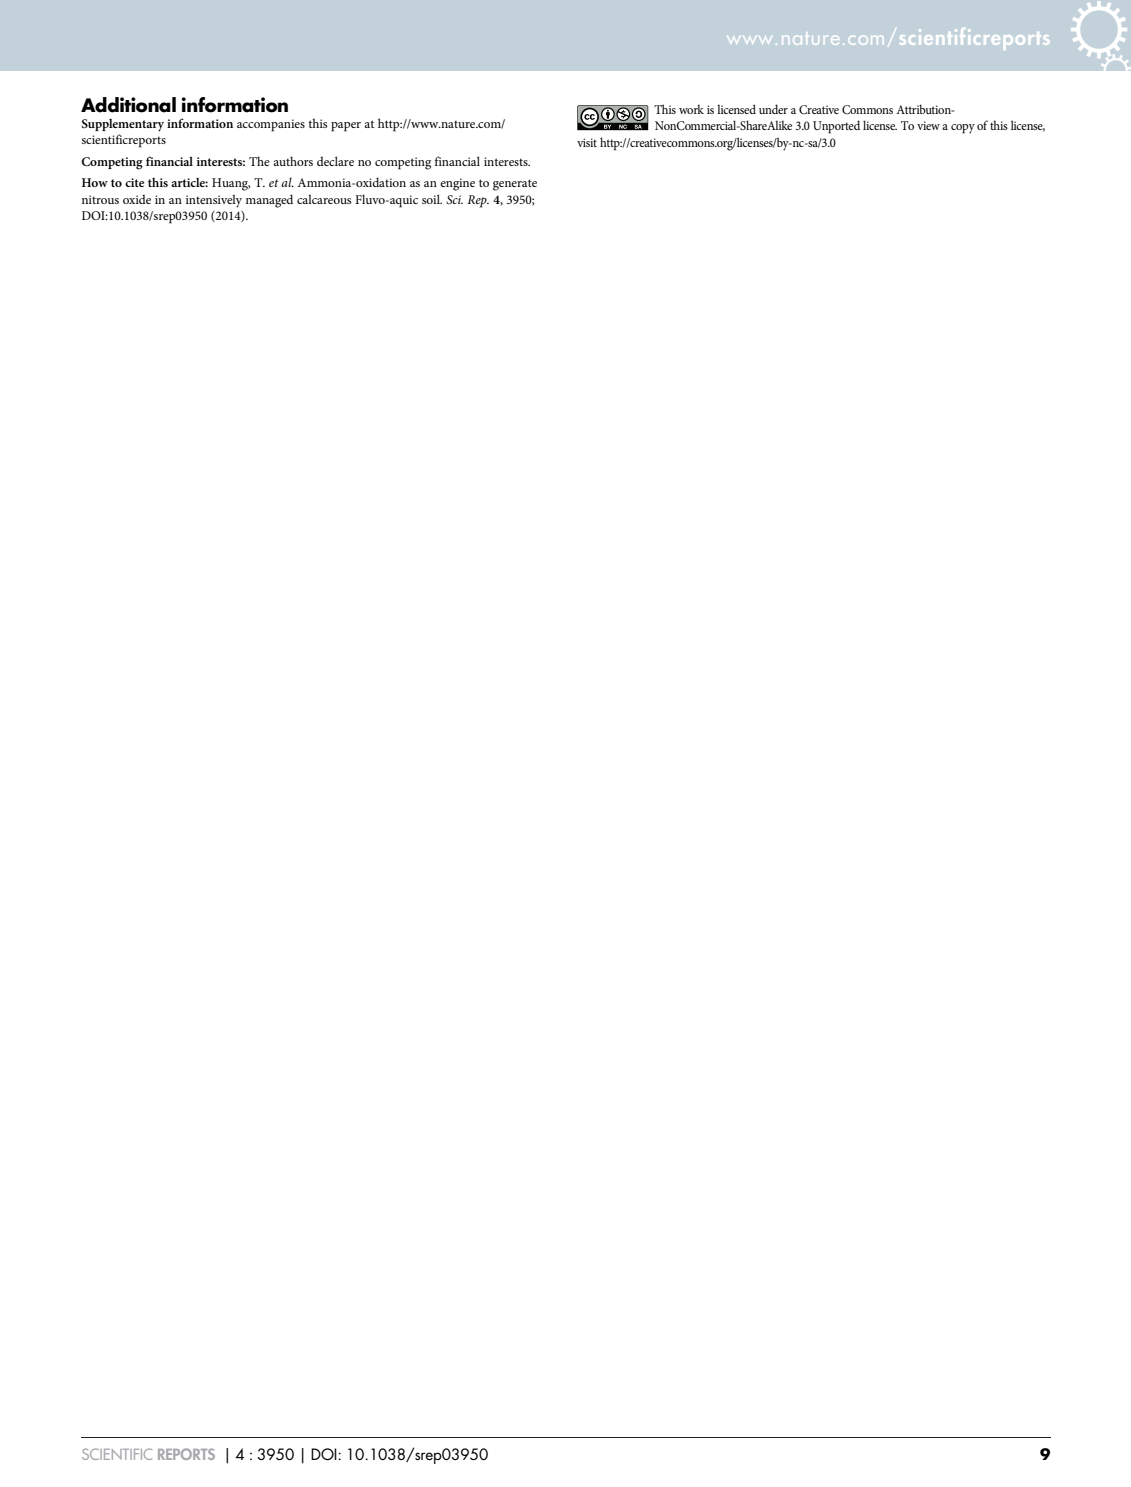 The height and width of the page is (1487, 1131). I want to click on visit, so click(587, 142).
